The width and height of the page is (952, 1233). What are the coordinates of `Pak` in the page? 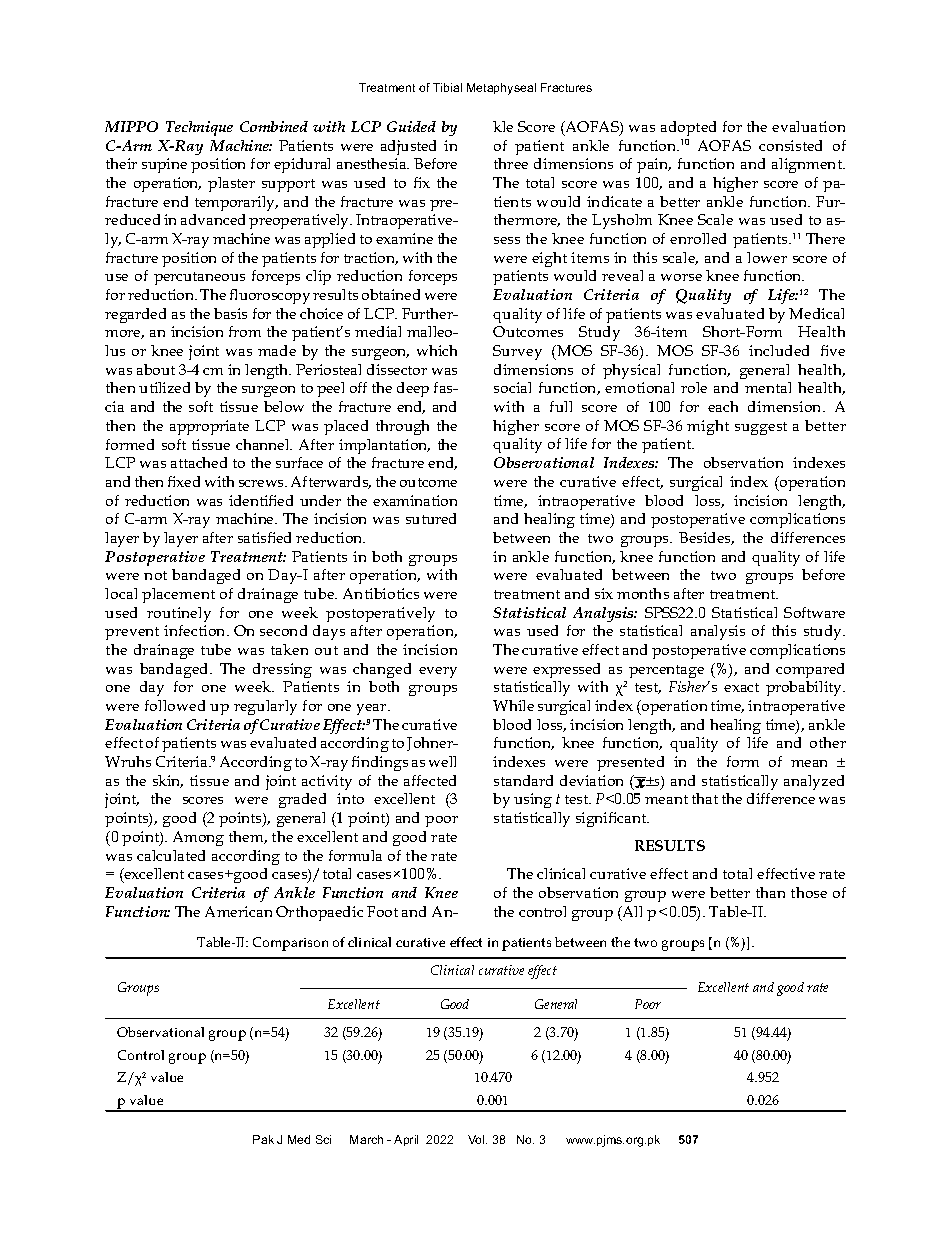 It's located at (263, 1139).
